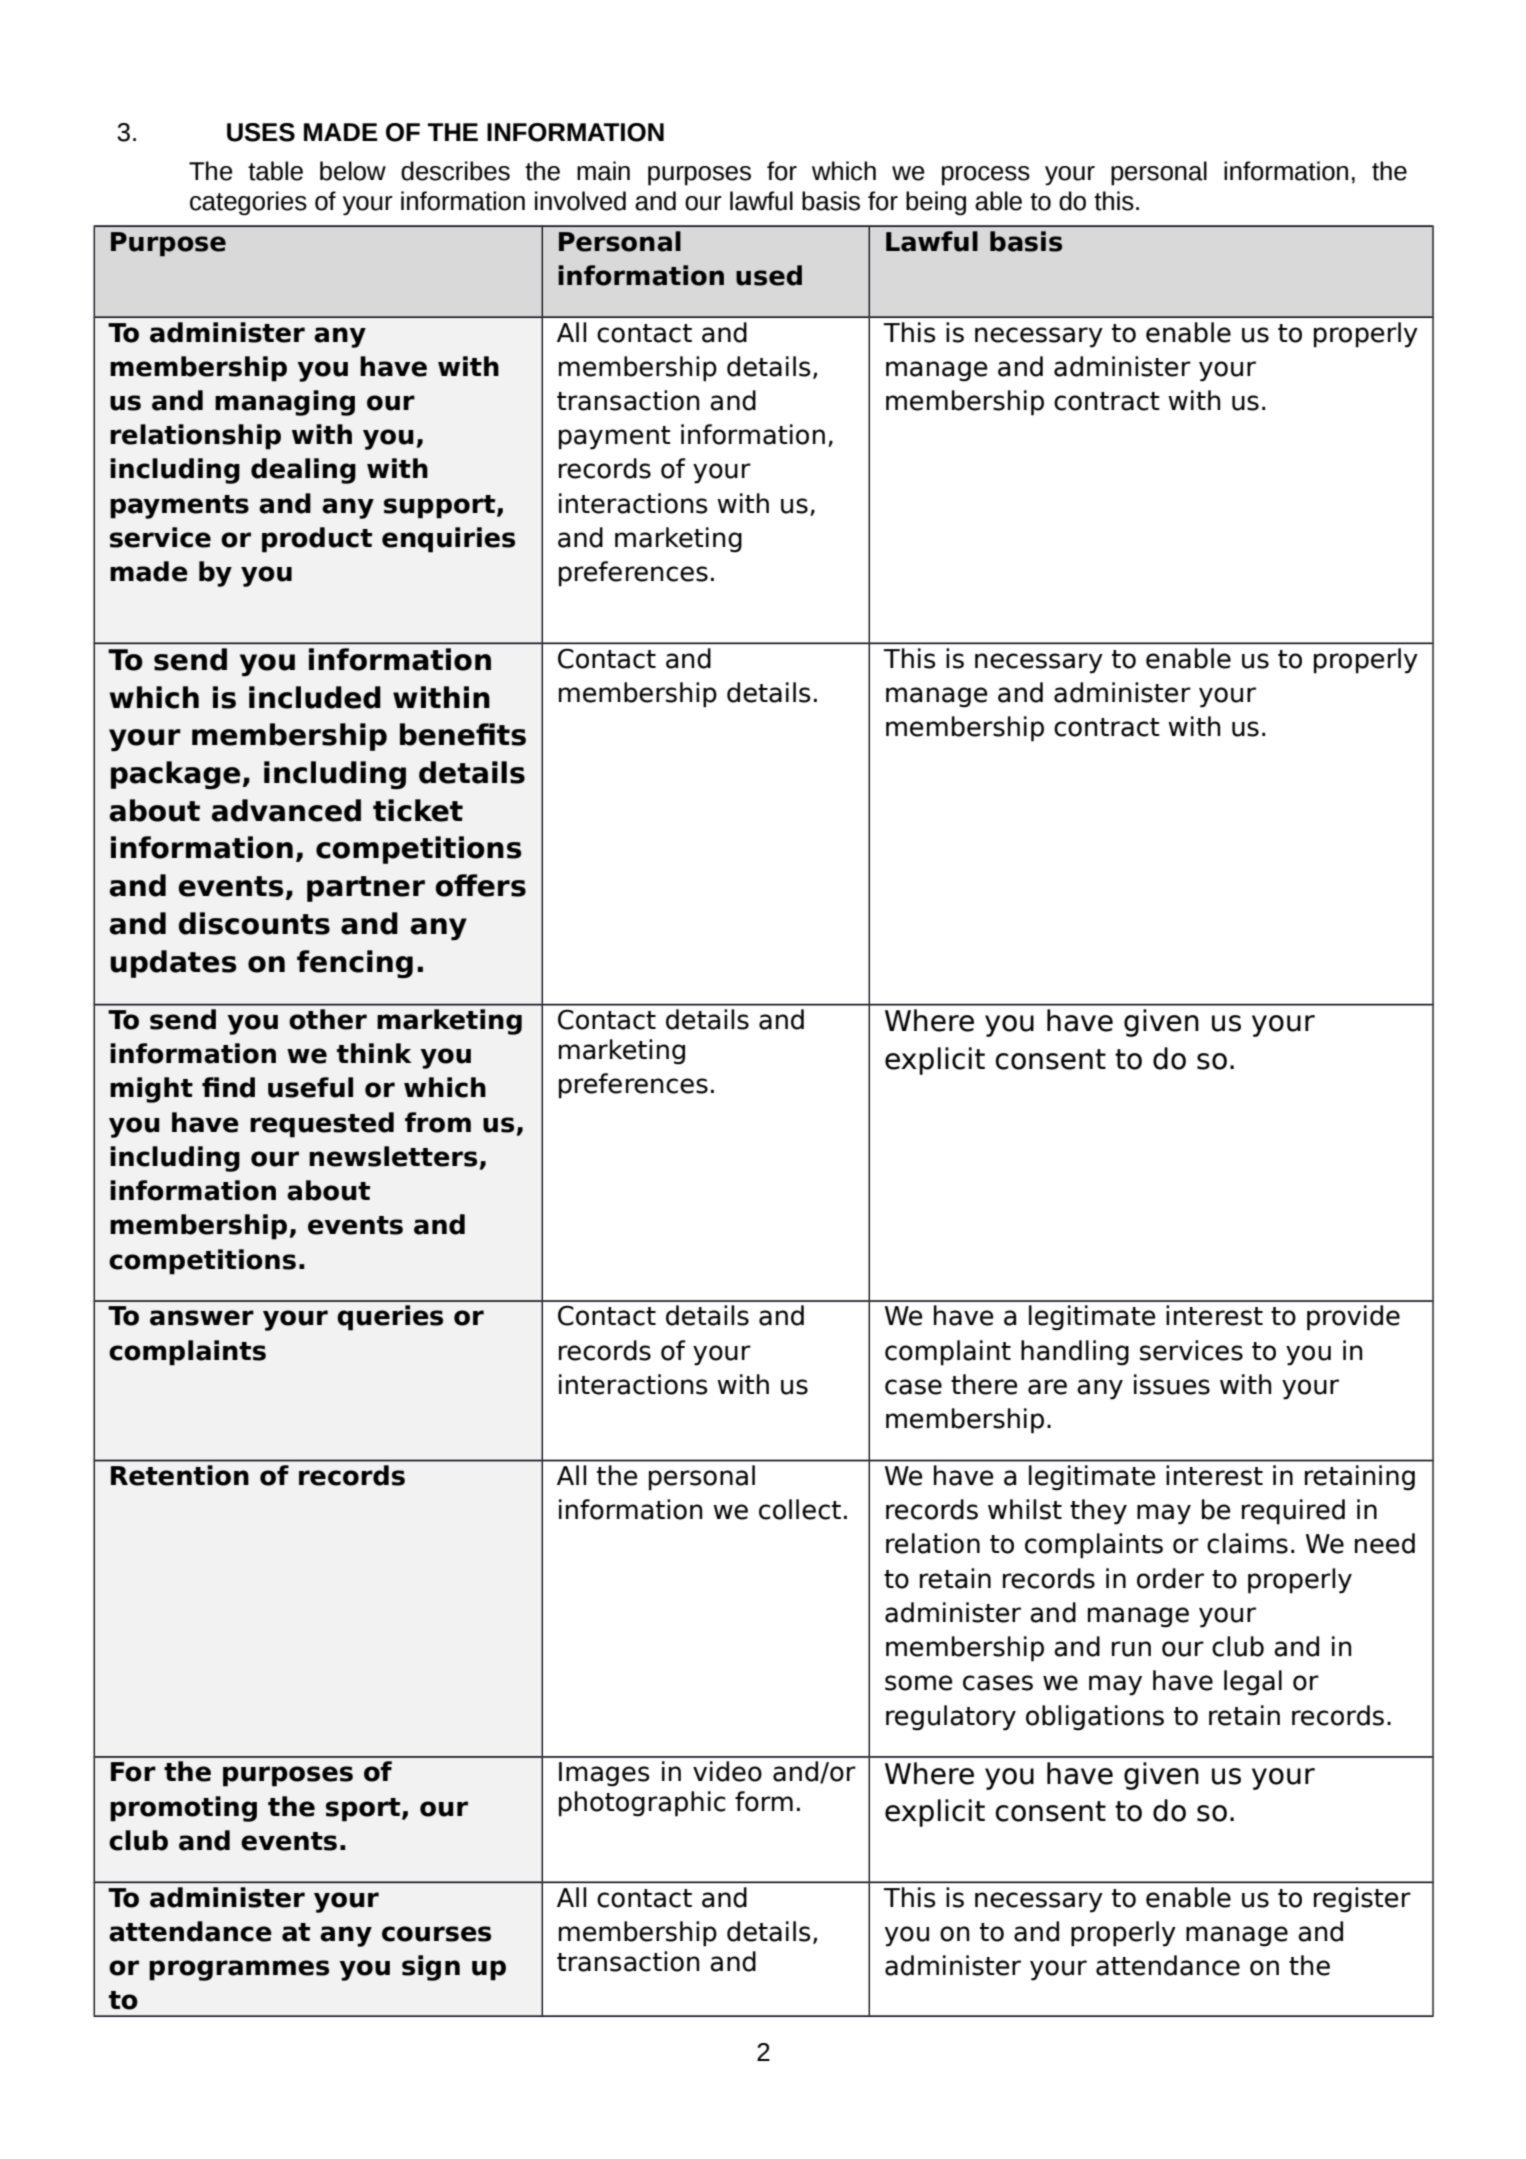 The width and height of the screenshot is (1526, 2159). I want to click on used, so click(769, 275).
